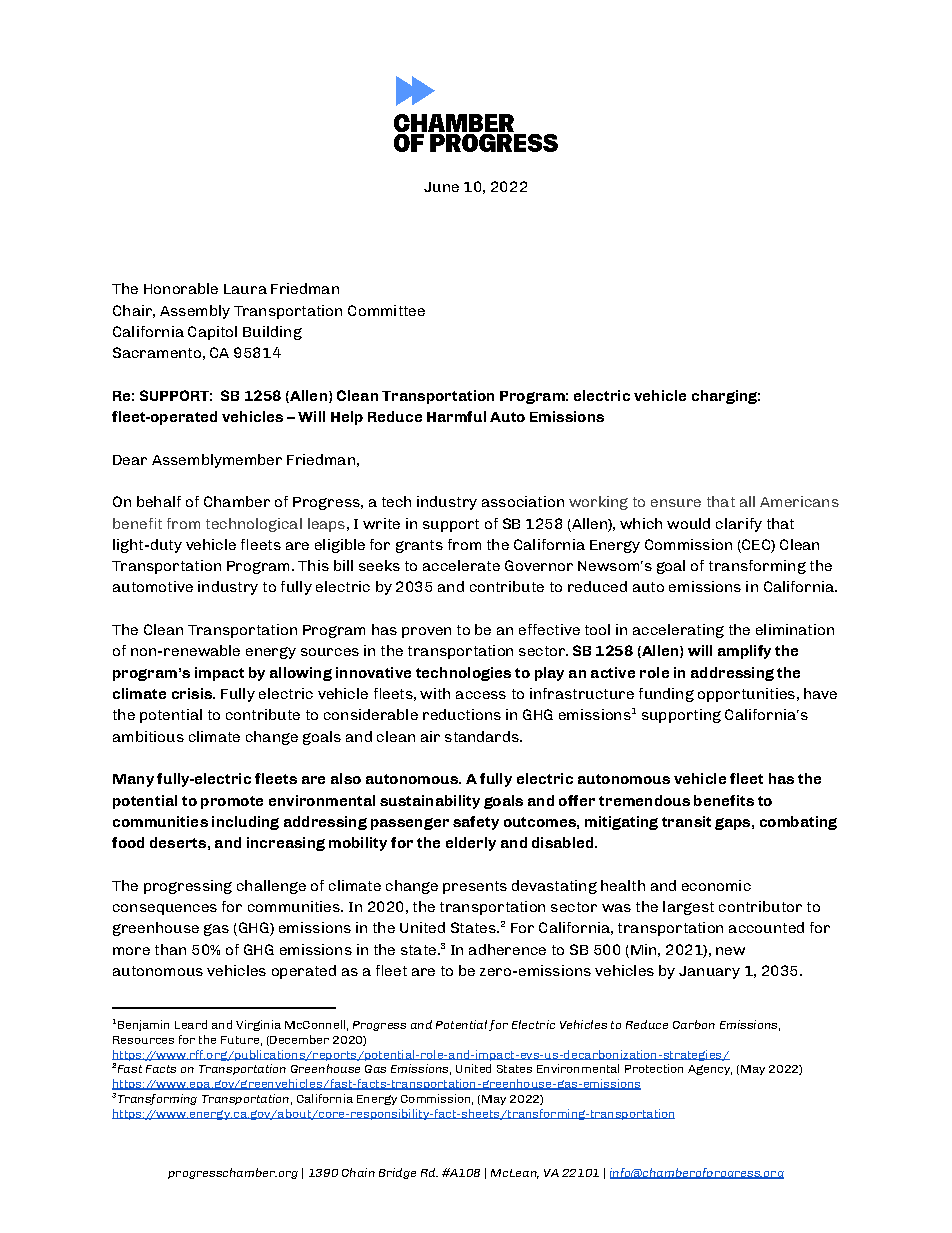  Describe the element at coordinates (441, 187) in the image. I see `June` at that location.
